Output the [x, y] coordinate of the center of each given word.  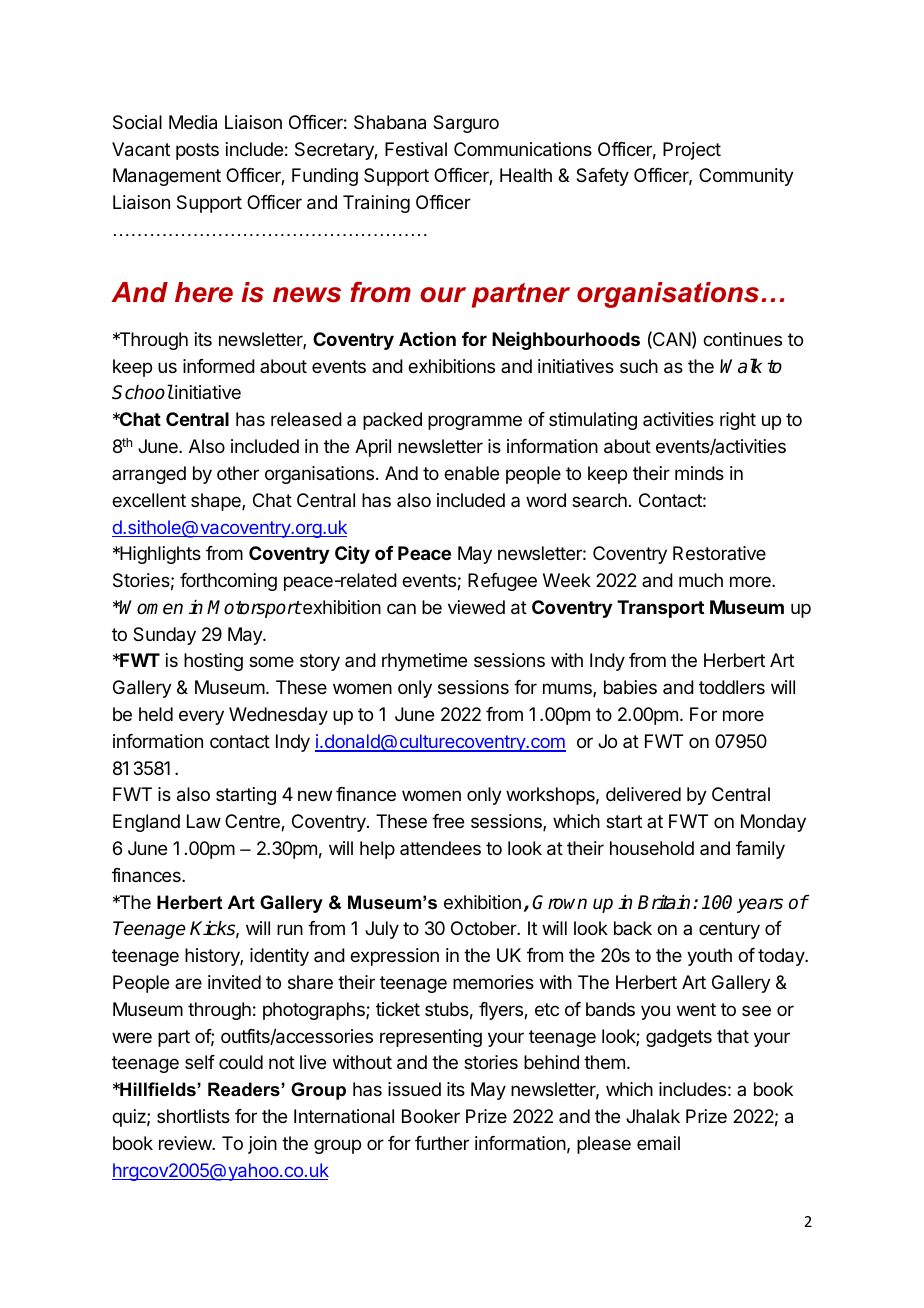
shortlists [193, 1116]
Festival [416, 149]
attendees [440, 848]
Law [204, 821]
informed [219, 366]
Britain [664, 902]
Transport [660, 609]
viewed [476, 607]
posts [197, 151]
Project [692, 151]
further [442, 1143]
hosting [213, 662]
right [738, 421]
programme [475, 422]
